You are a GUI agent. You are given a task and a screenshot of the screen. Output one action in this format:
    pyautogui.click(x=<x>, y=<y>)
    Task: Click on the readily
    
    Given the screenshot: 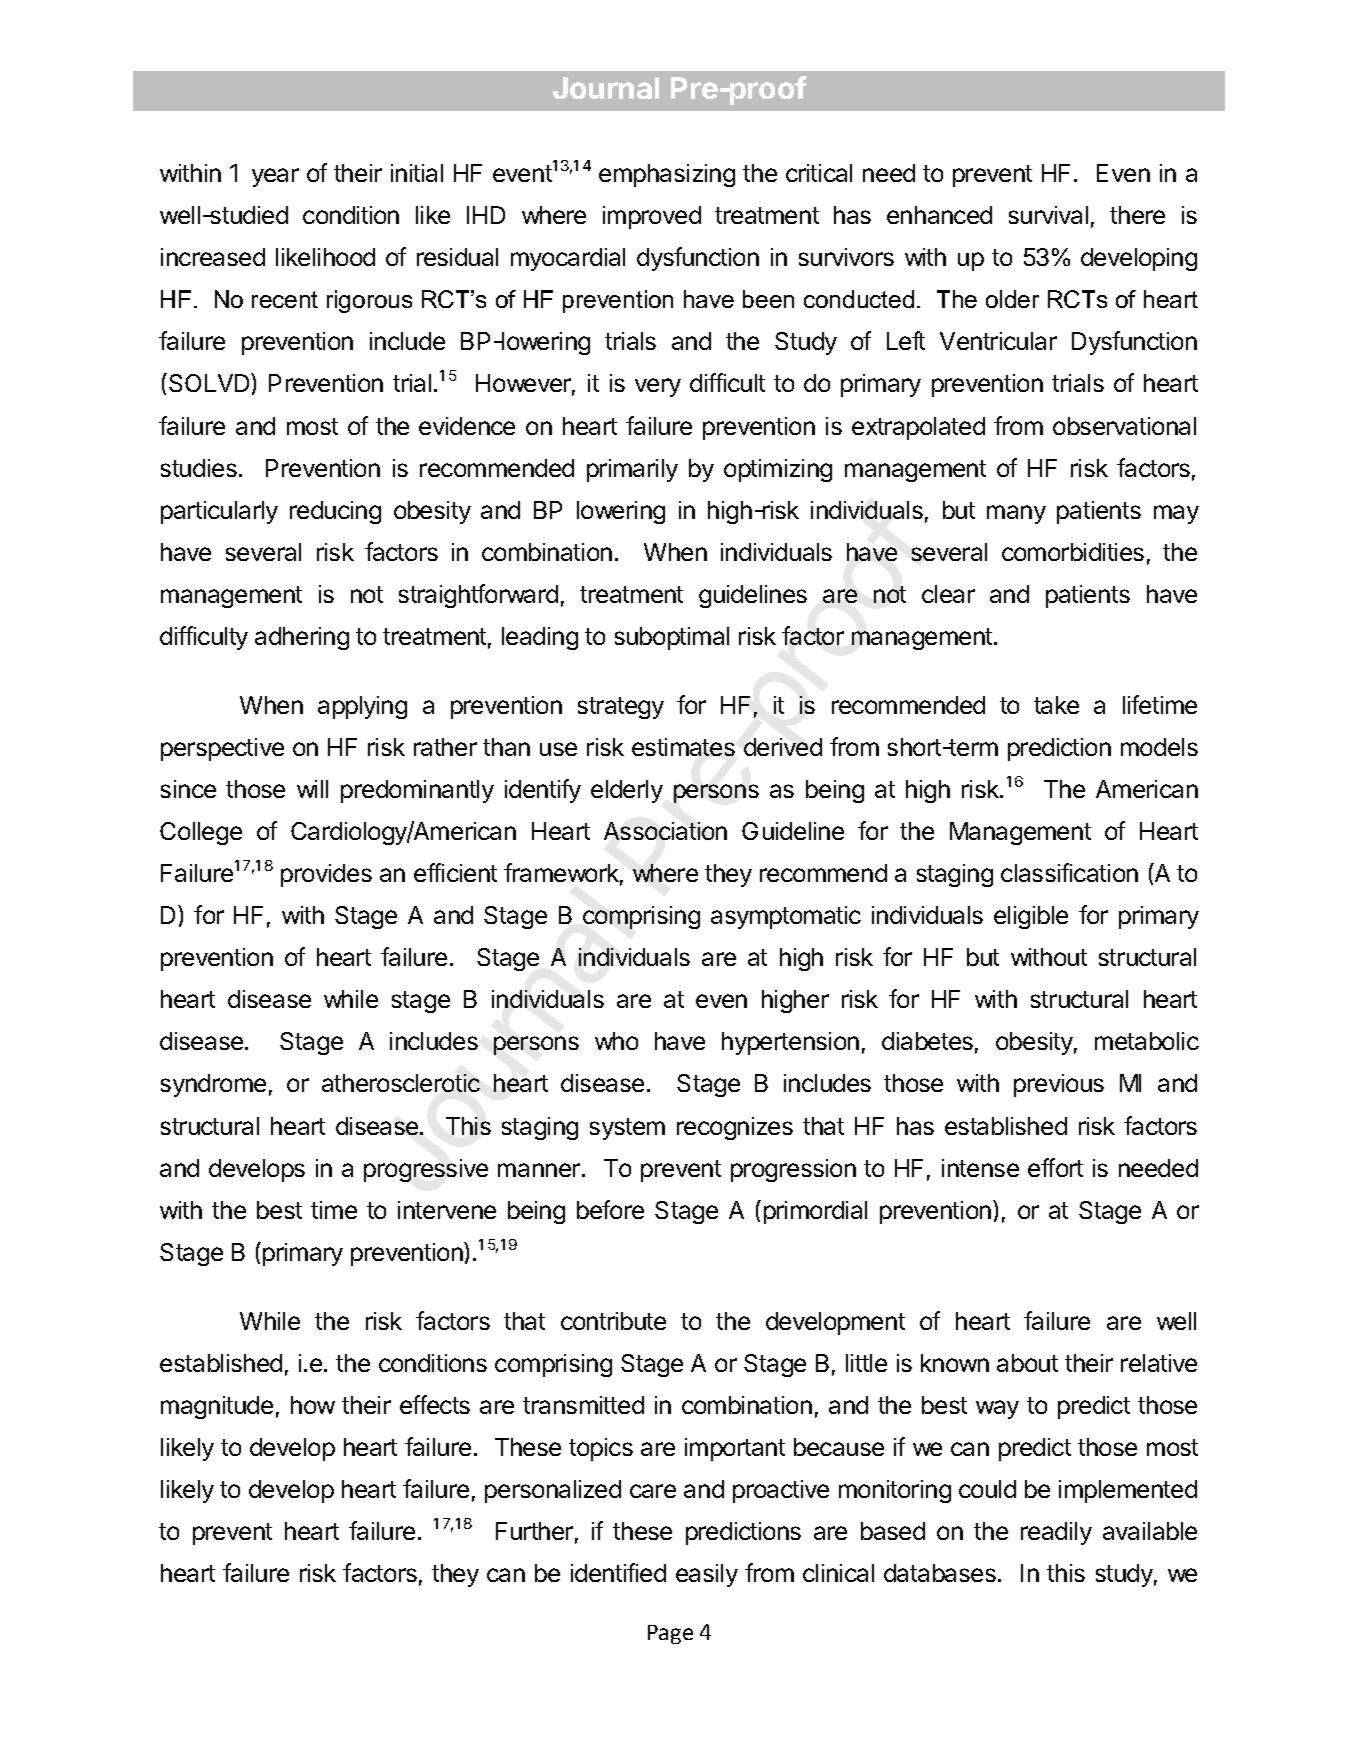 What is the action you would take?
    pyautogui.click(x=1056, y=1533)
